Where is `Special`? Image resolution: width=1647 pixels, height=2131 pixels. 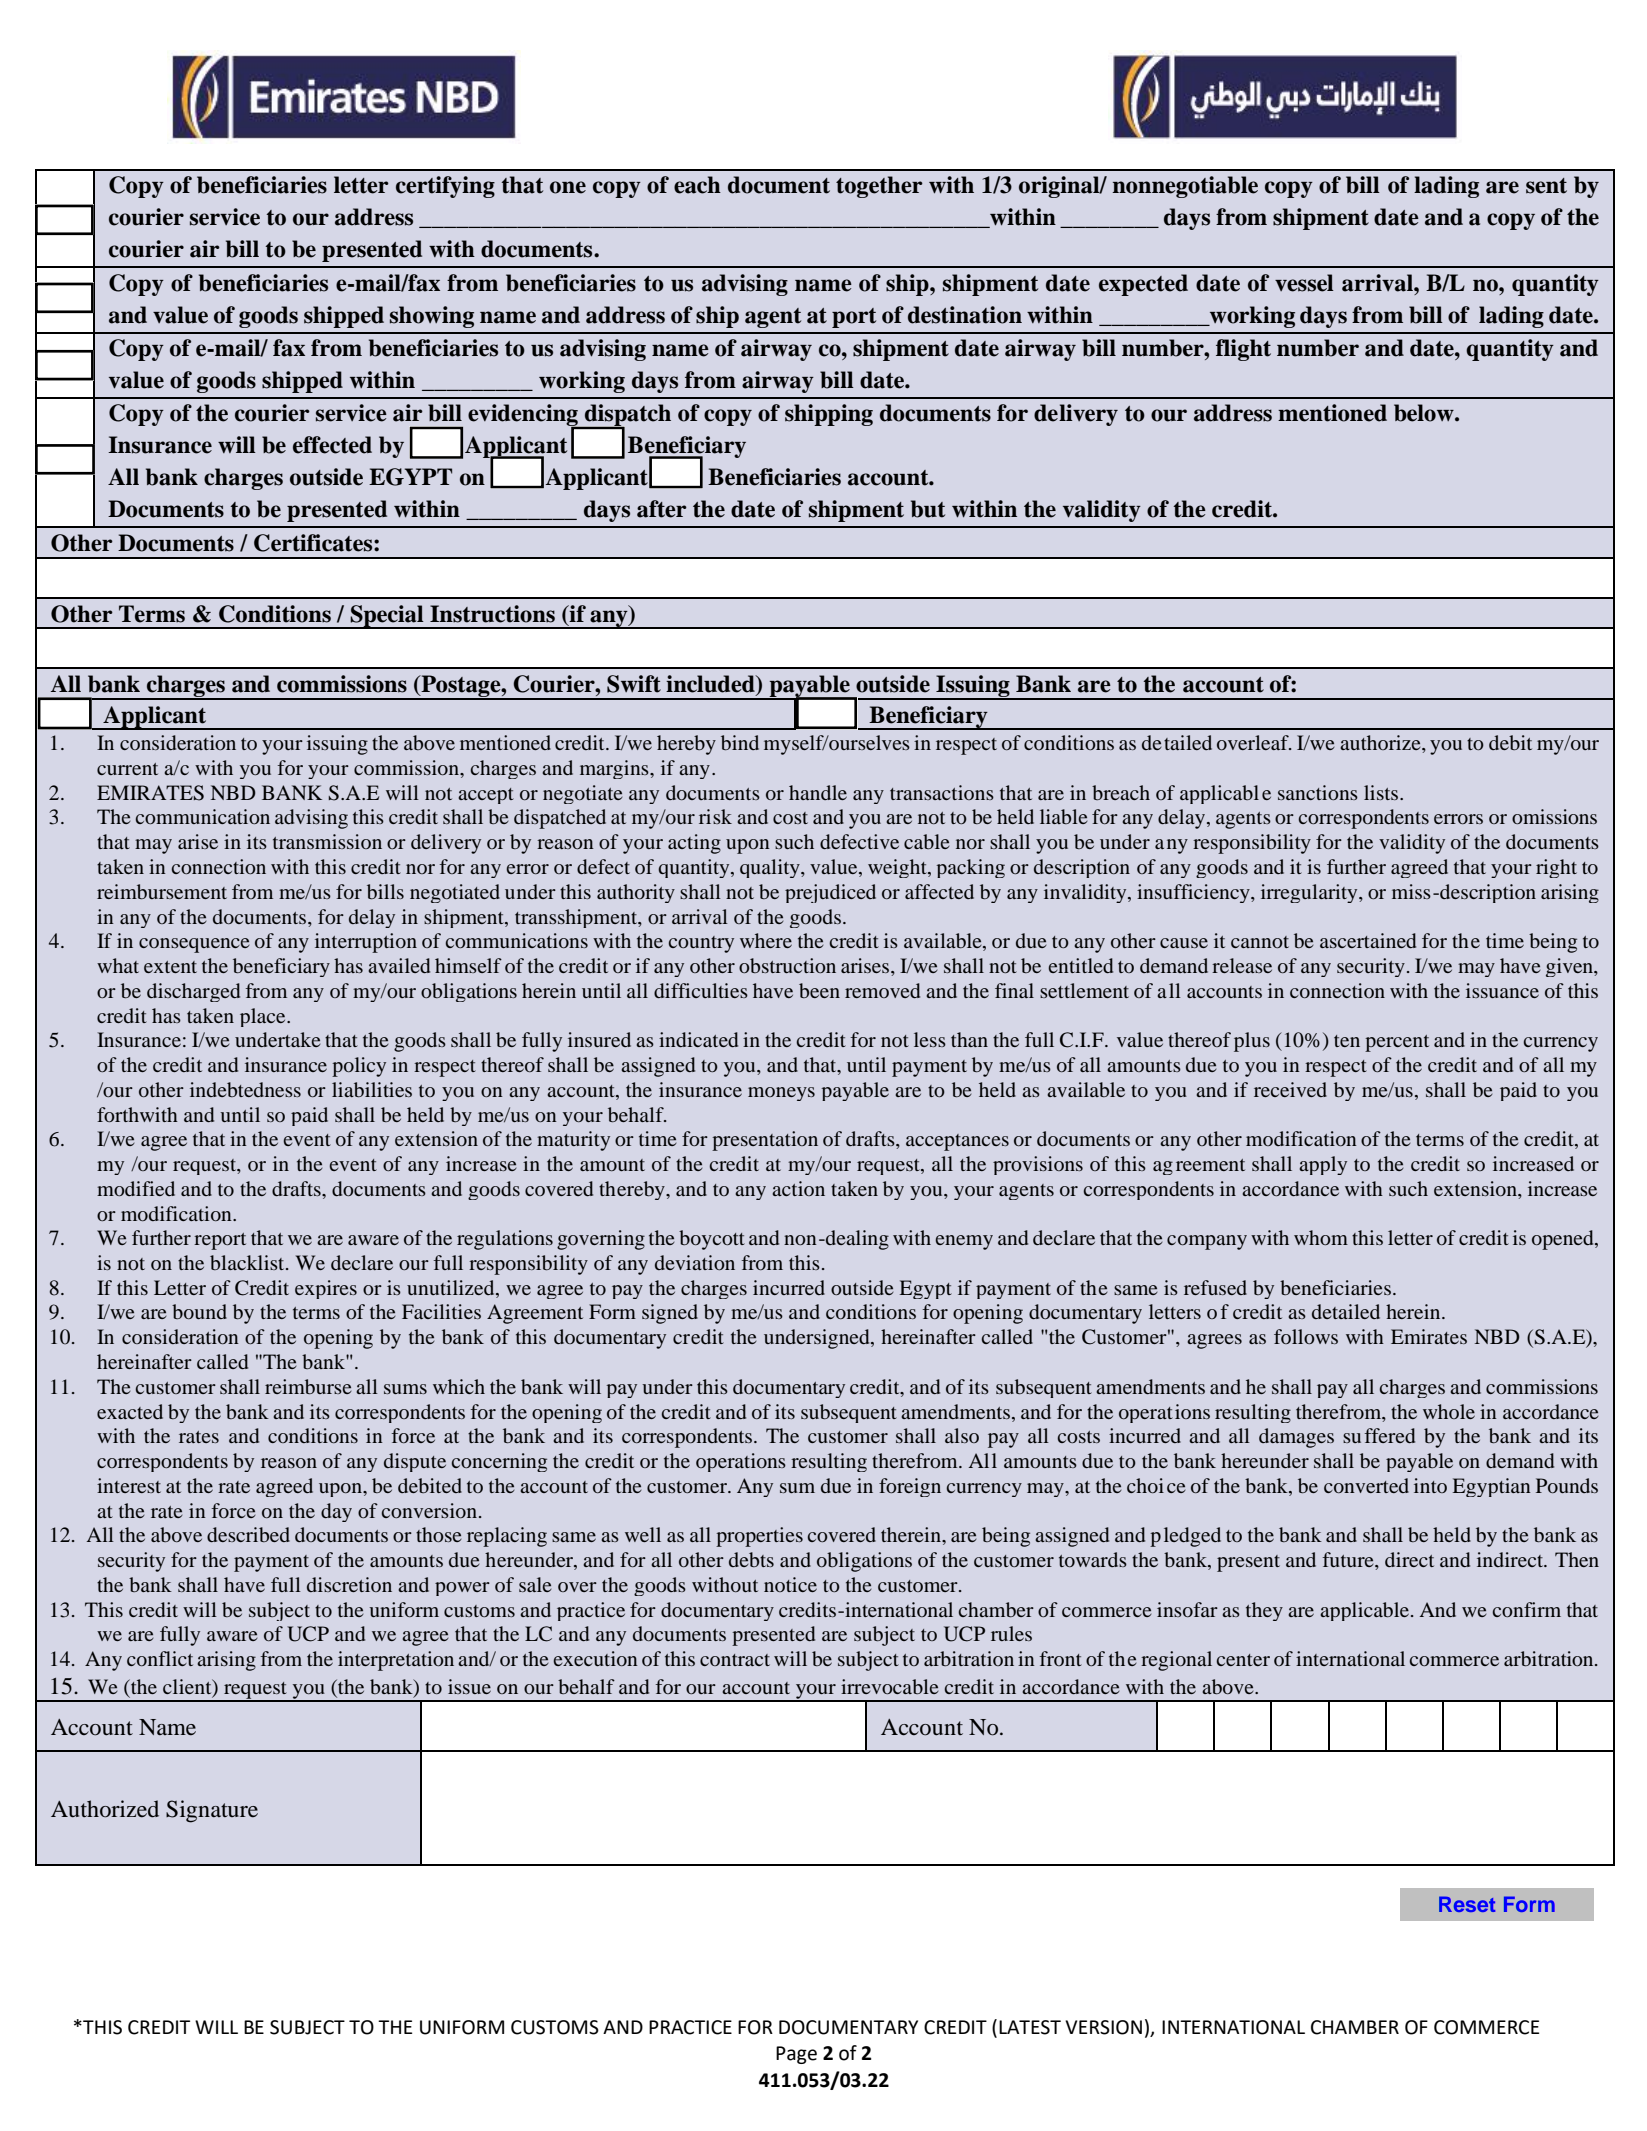
Special is located at coordinates (387, 617).
